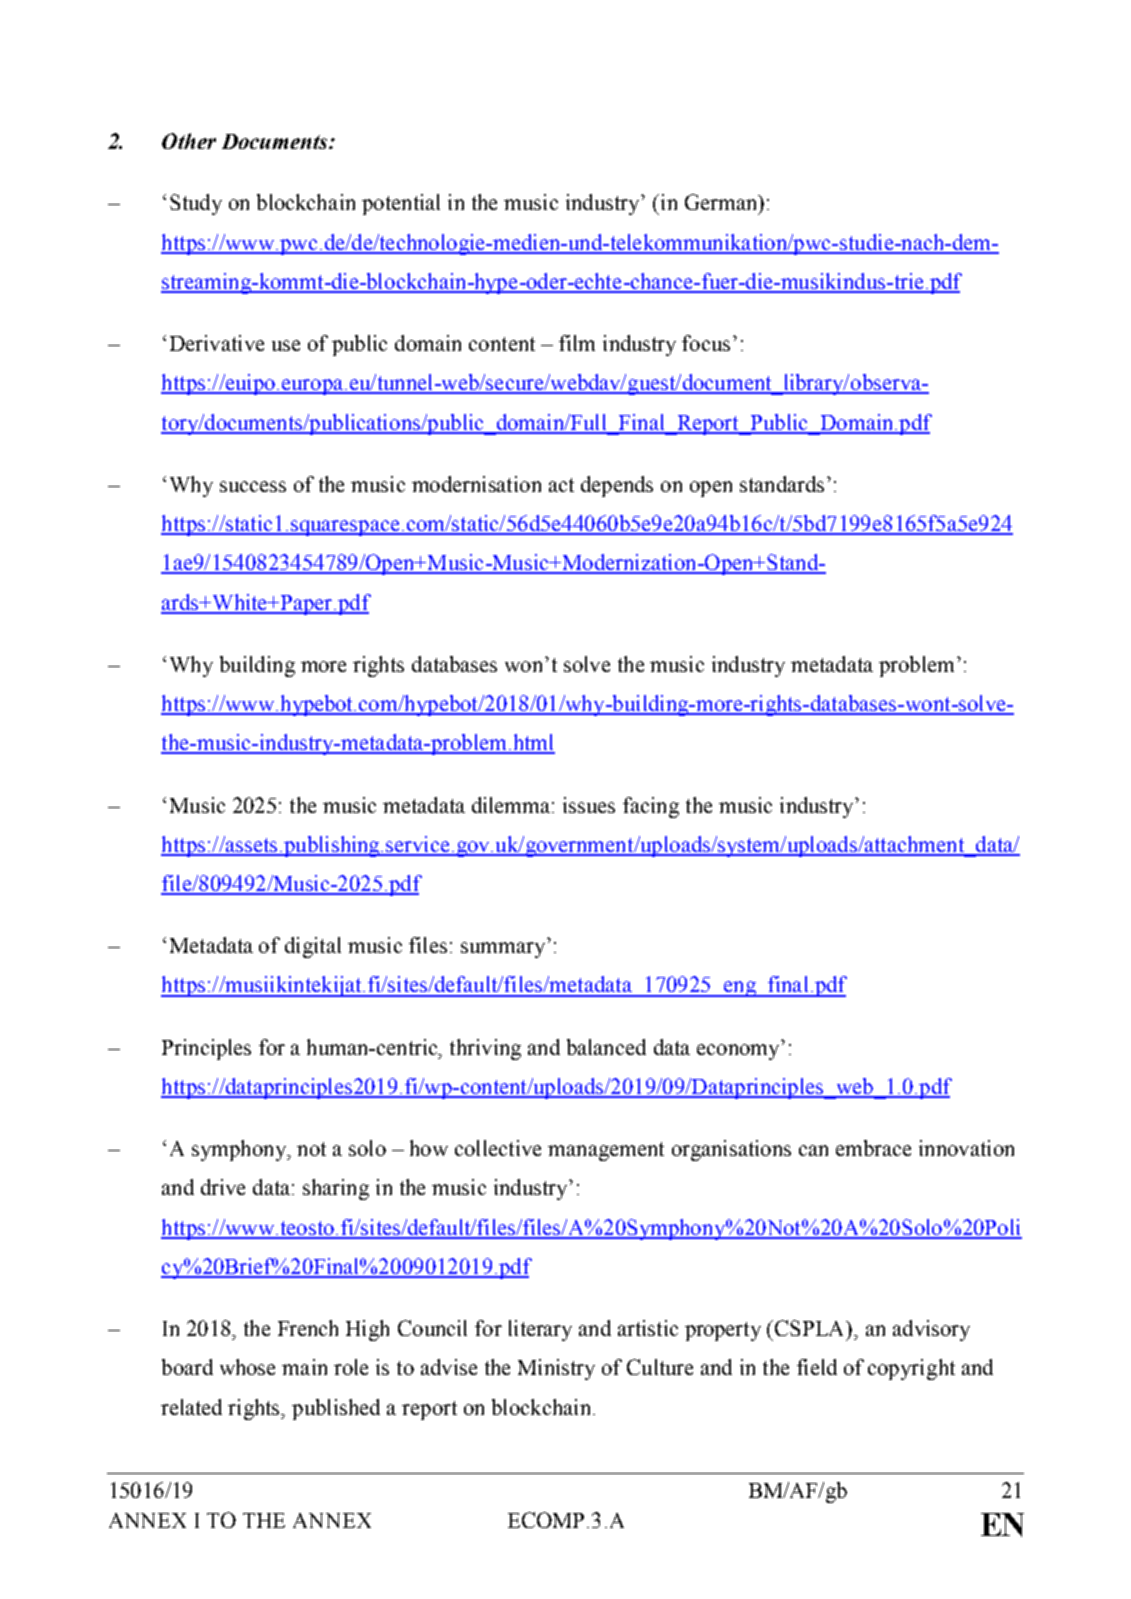  What do you see at coordinates (873, 1148) in the document?
I see `embrace` at bounding box center [873, 1148].
